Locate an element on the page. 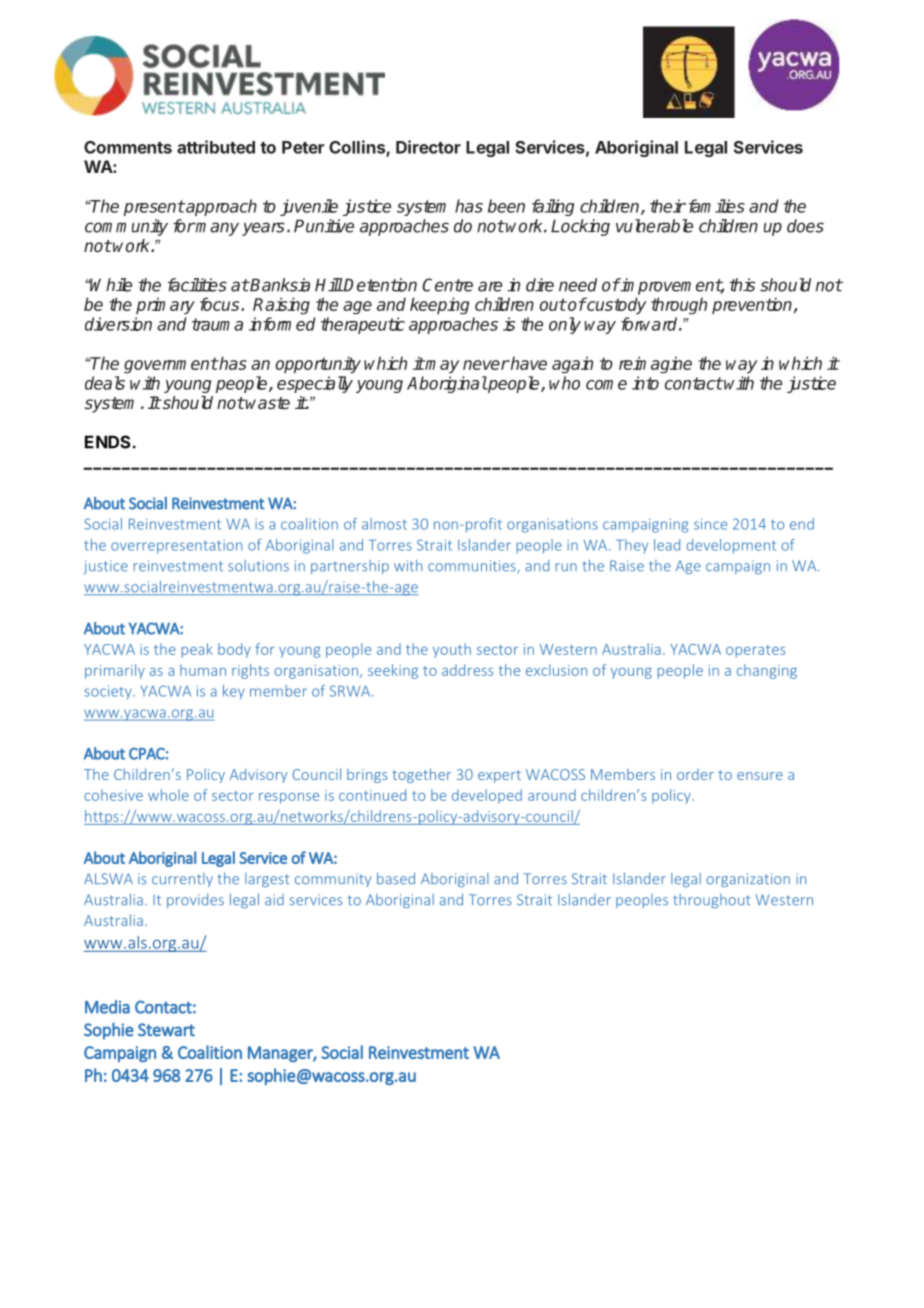 The width and height of the page is (924, 1308). communities is located at coordinates (473, 567).
